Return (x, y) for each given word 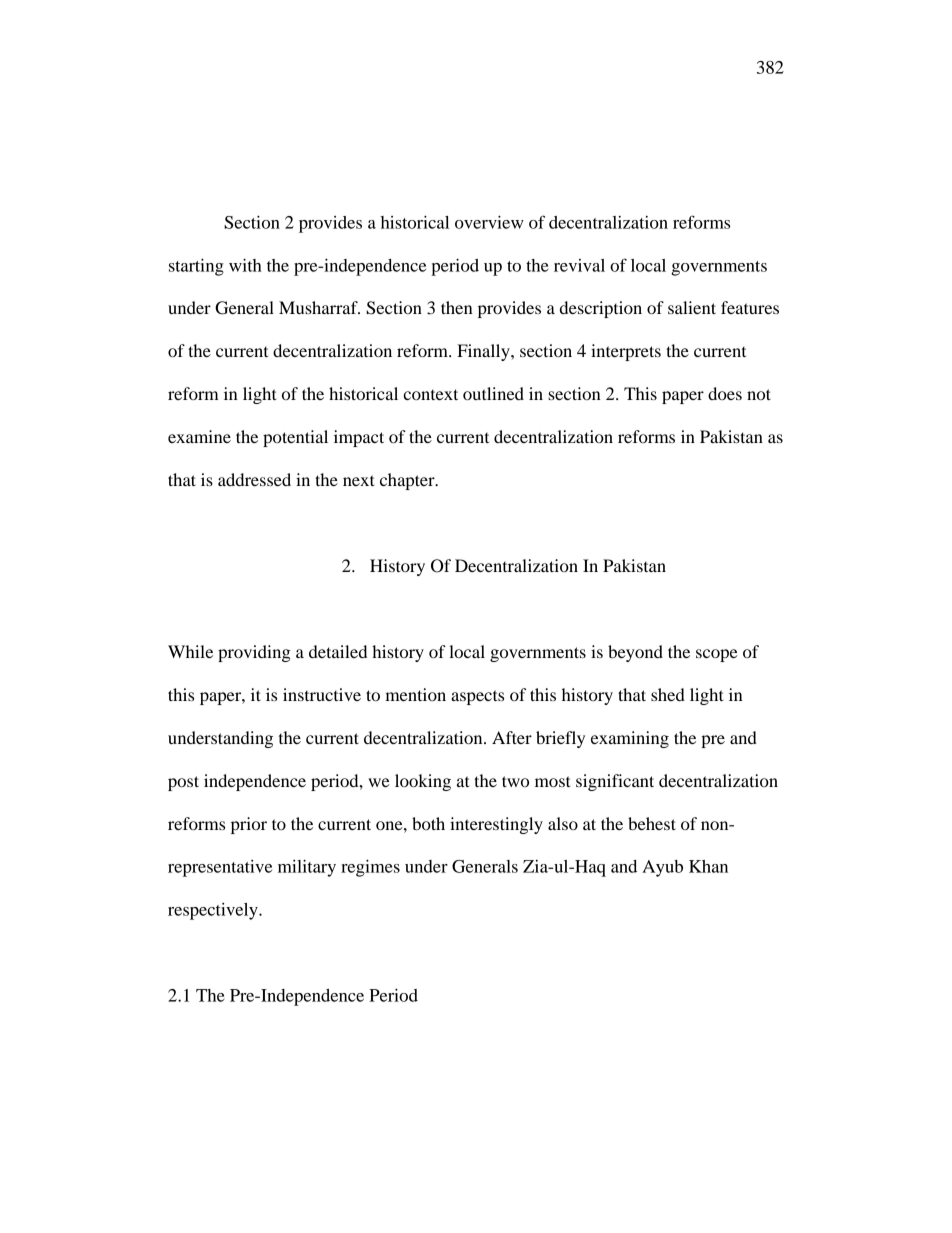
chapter (408, 481)
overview (489, 222)
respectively (214, 911)
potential (295, 438)
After (512, 737)
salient (692, 307)
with (245, 265)
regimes (370, 868)
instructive (322, 694)
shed (668, 694)
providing (254, 653)
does (725, 393)
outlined (493, 393)
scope (717, 655)
